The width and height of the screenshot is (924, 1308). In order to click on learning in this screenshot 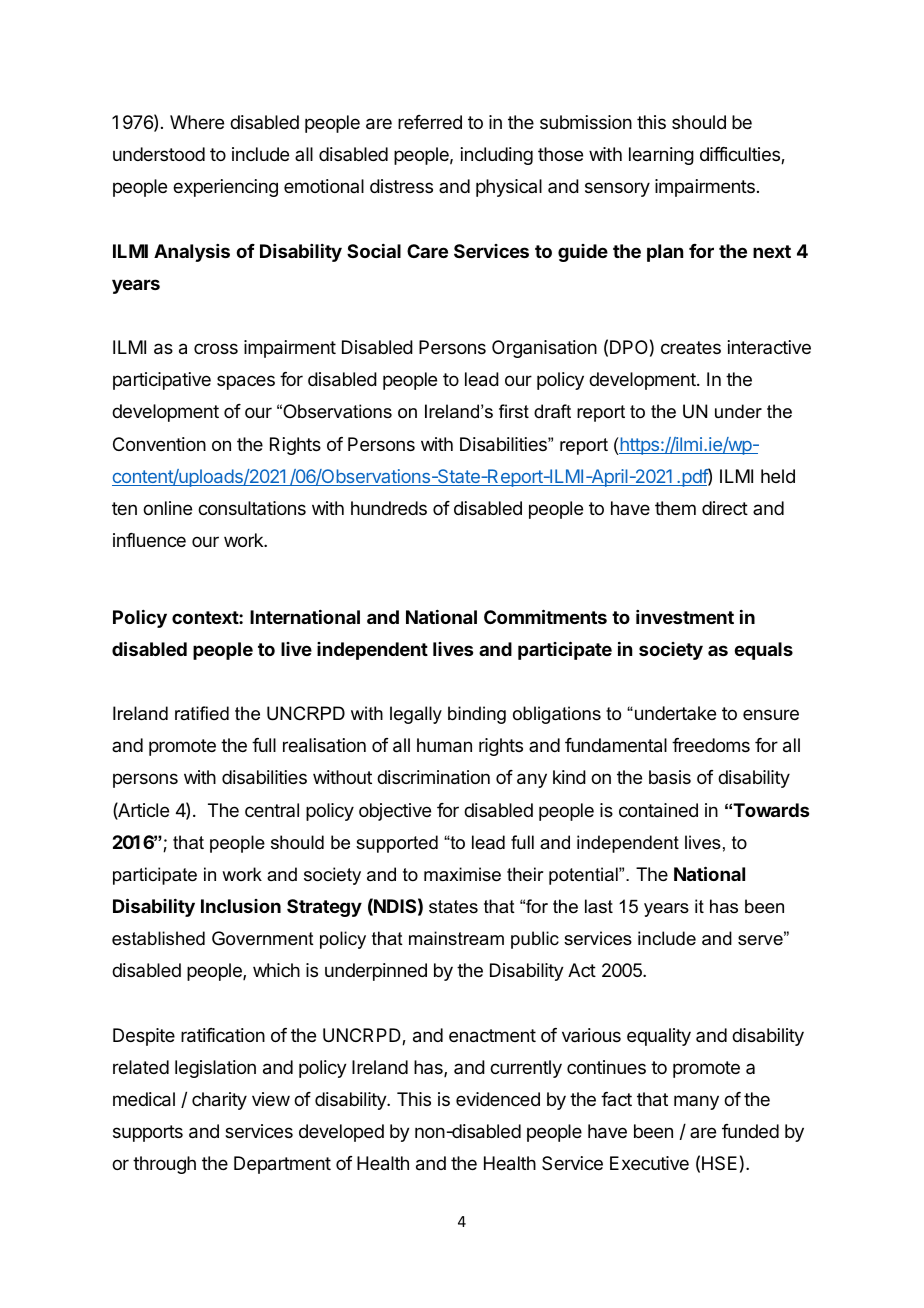, I will do `click(661, 156)`.
